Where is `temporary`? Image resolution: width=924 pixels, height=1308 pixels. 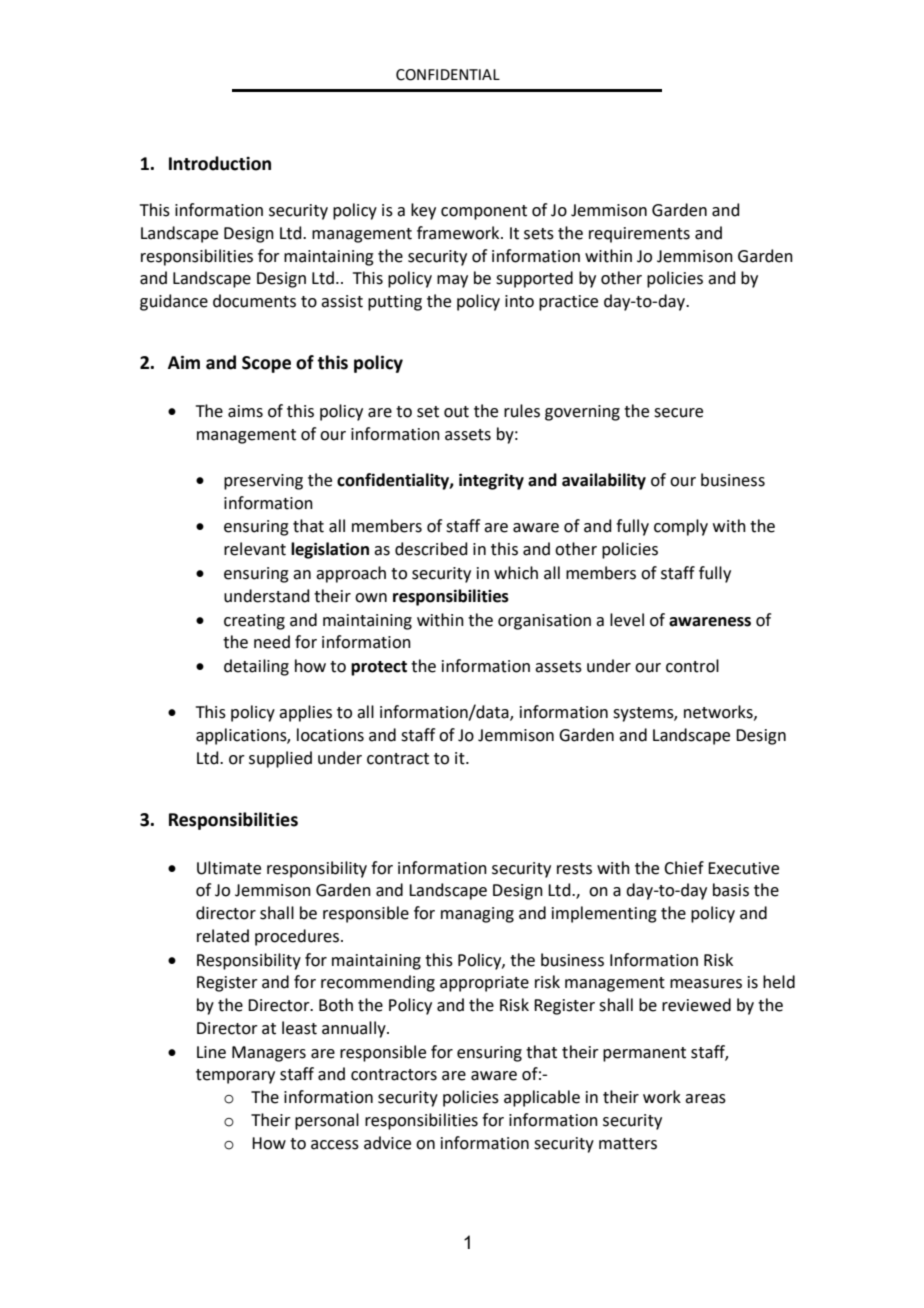 temporary is located at coordinates (235, 1076).
